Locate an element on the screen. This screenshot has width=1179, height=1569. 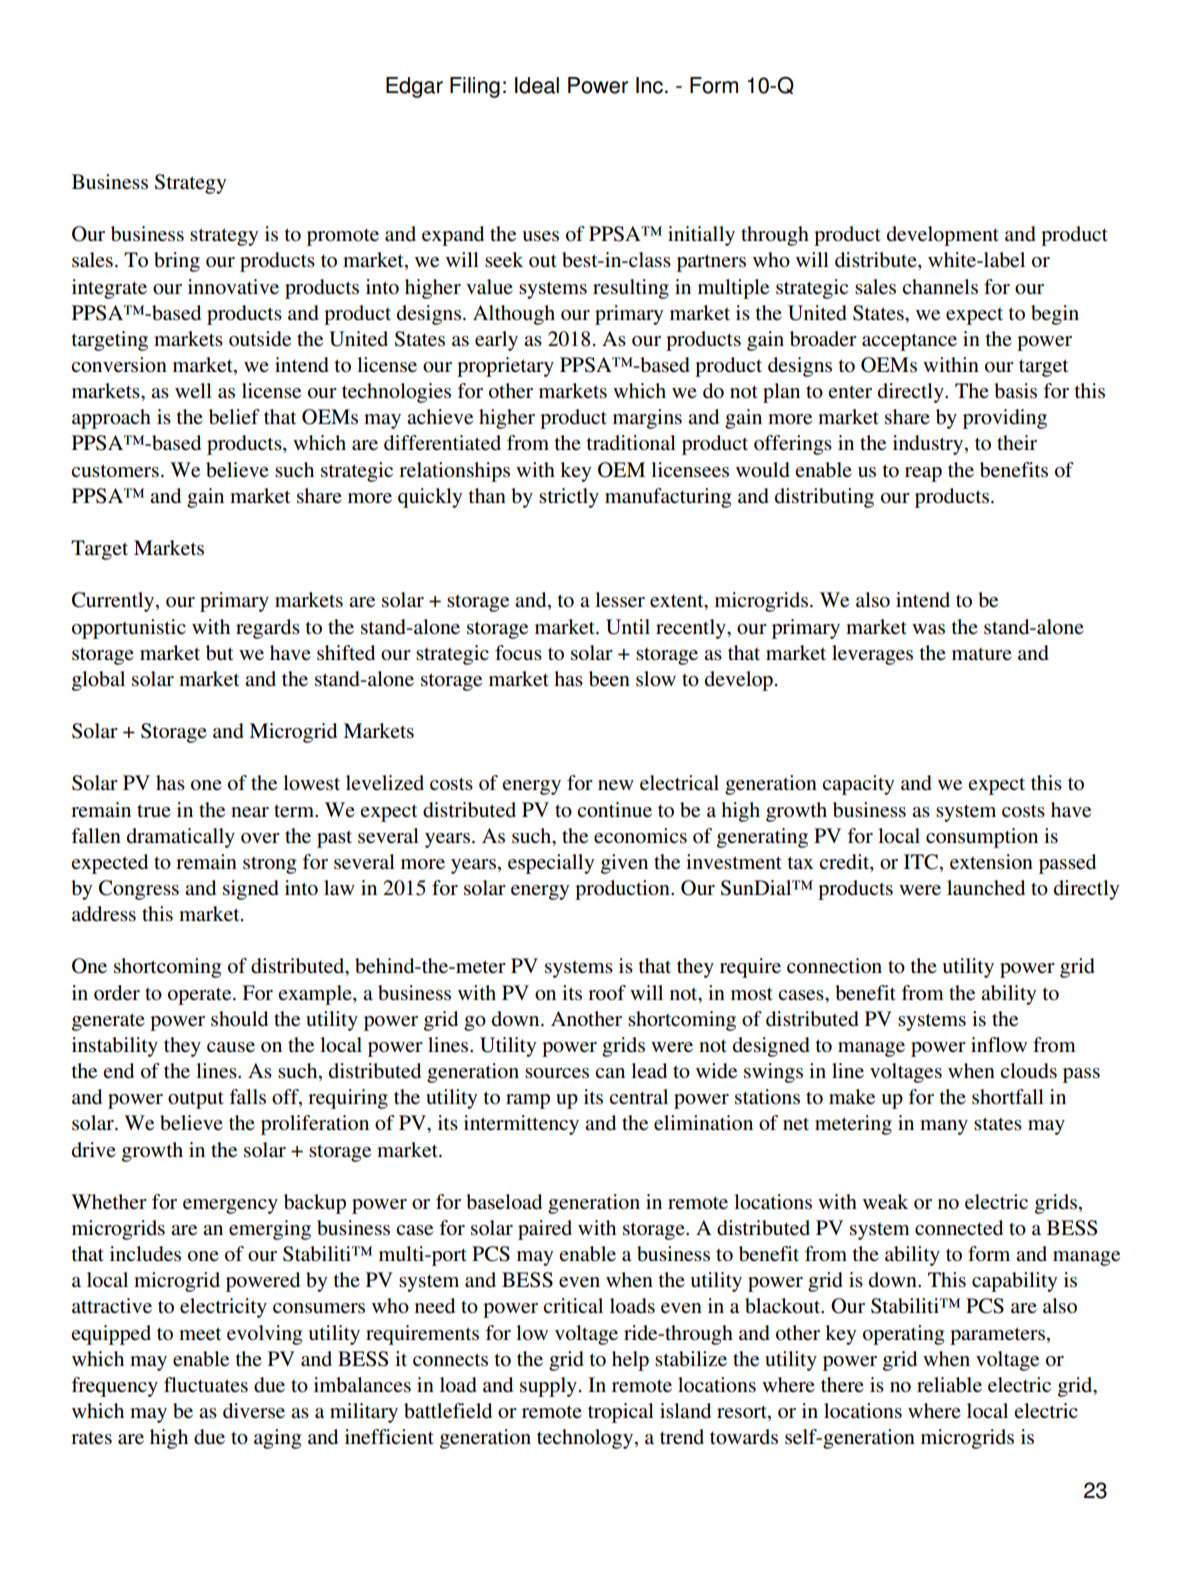
roof is located at coordinates (607, 993).
